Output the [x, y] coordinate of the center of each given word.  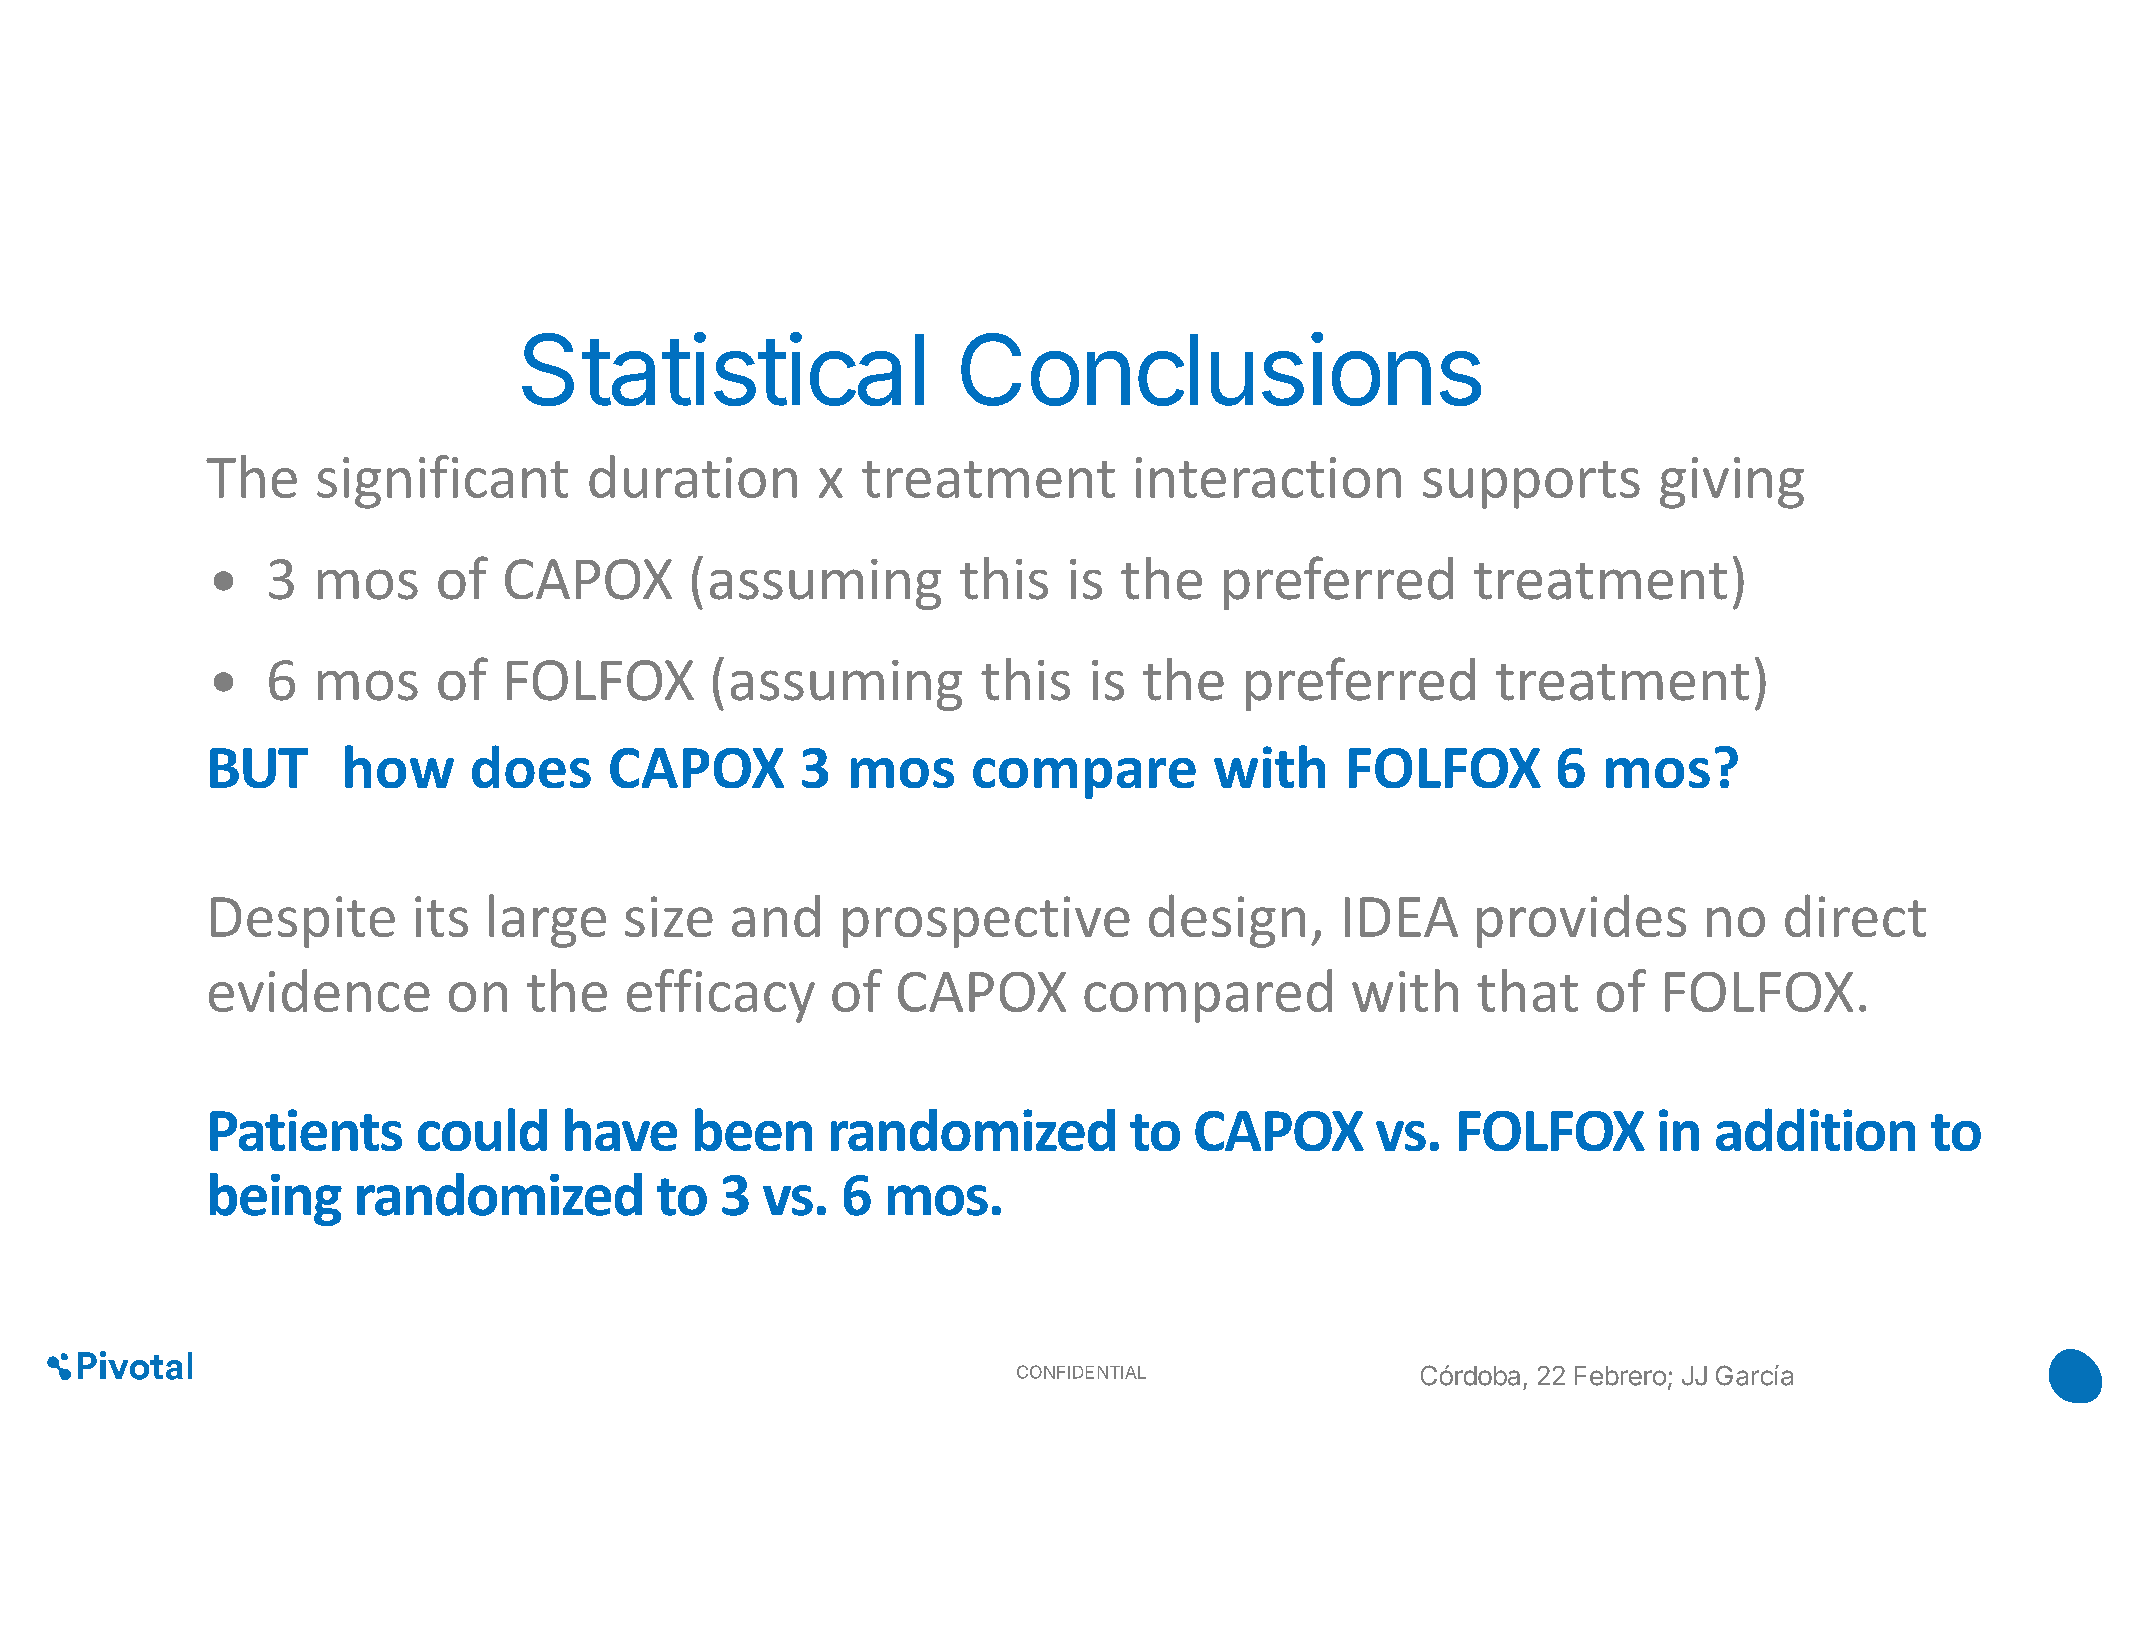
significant [442, 482]
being [276, 1199]
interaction [1268, 477]
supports [1531, 485]
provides [1581, 921]
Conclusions [1221, 369]
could [482, 1129]
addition [1815, 1129]
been [753, 1129]
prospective [986, 922]
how [399, 766]
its [441, 916]
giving [1732, 483]
